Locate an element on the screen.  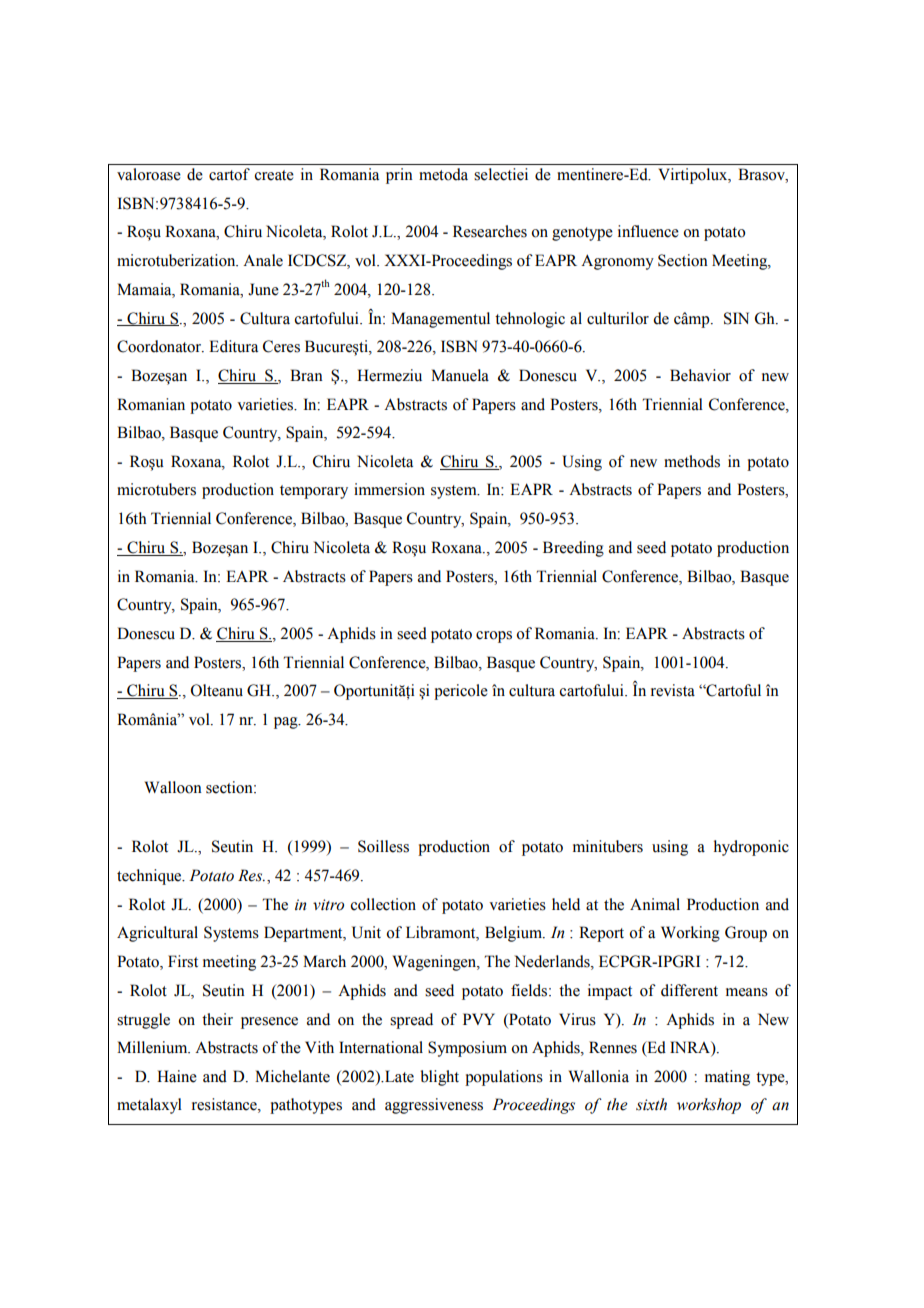
immersion is located at coordinates (389, 489).
